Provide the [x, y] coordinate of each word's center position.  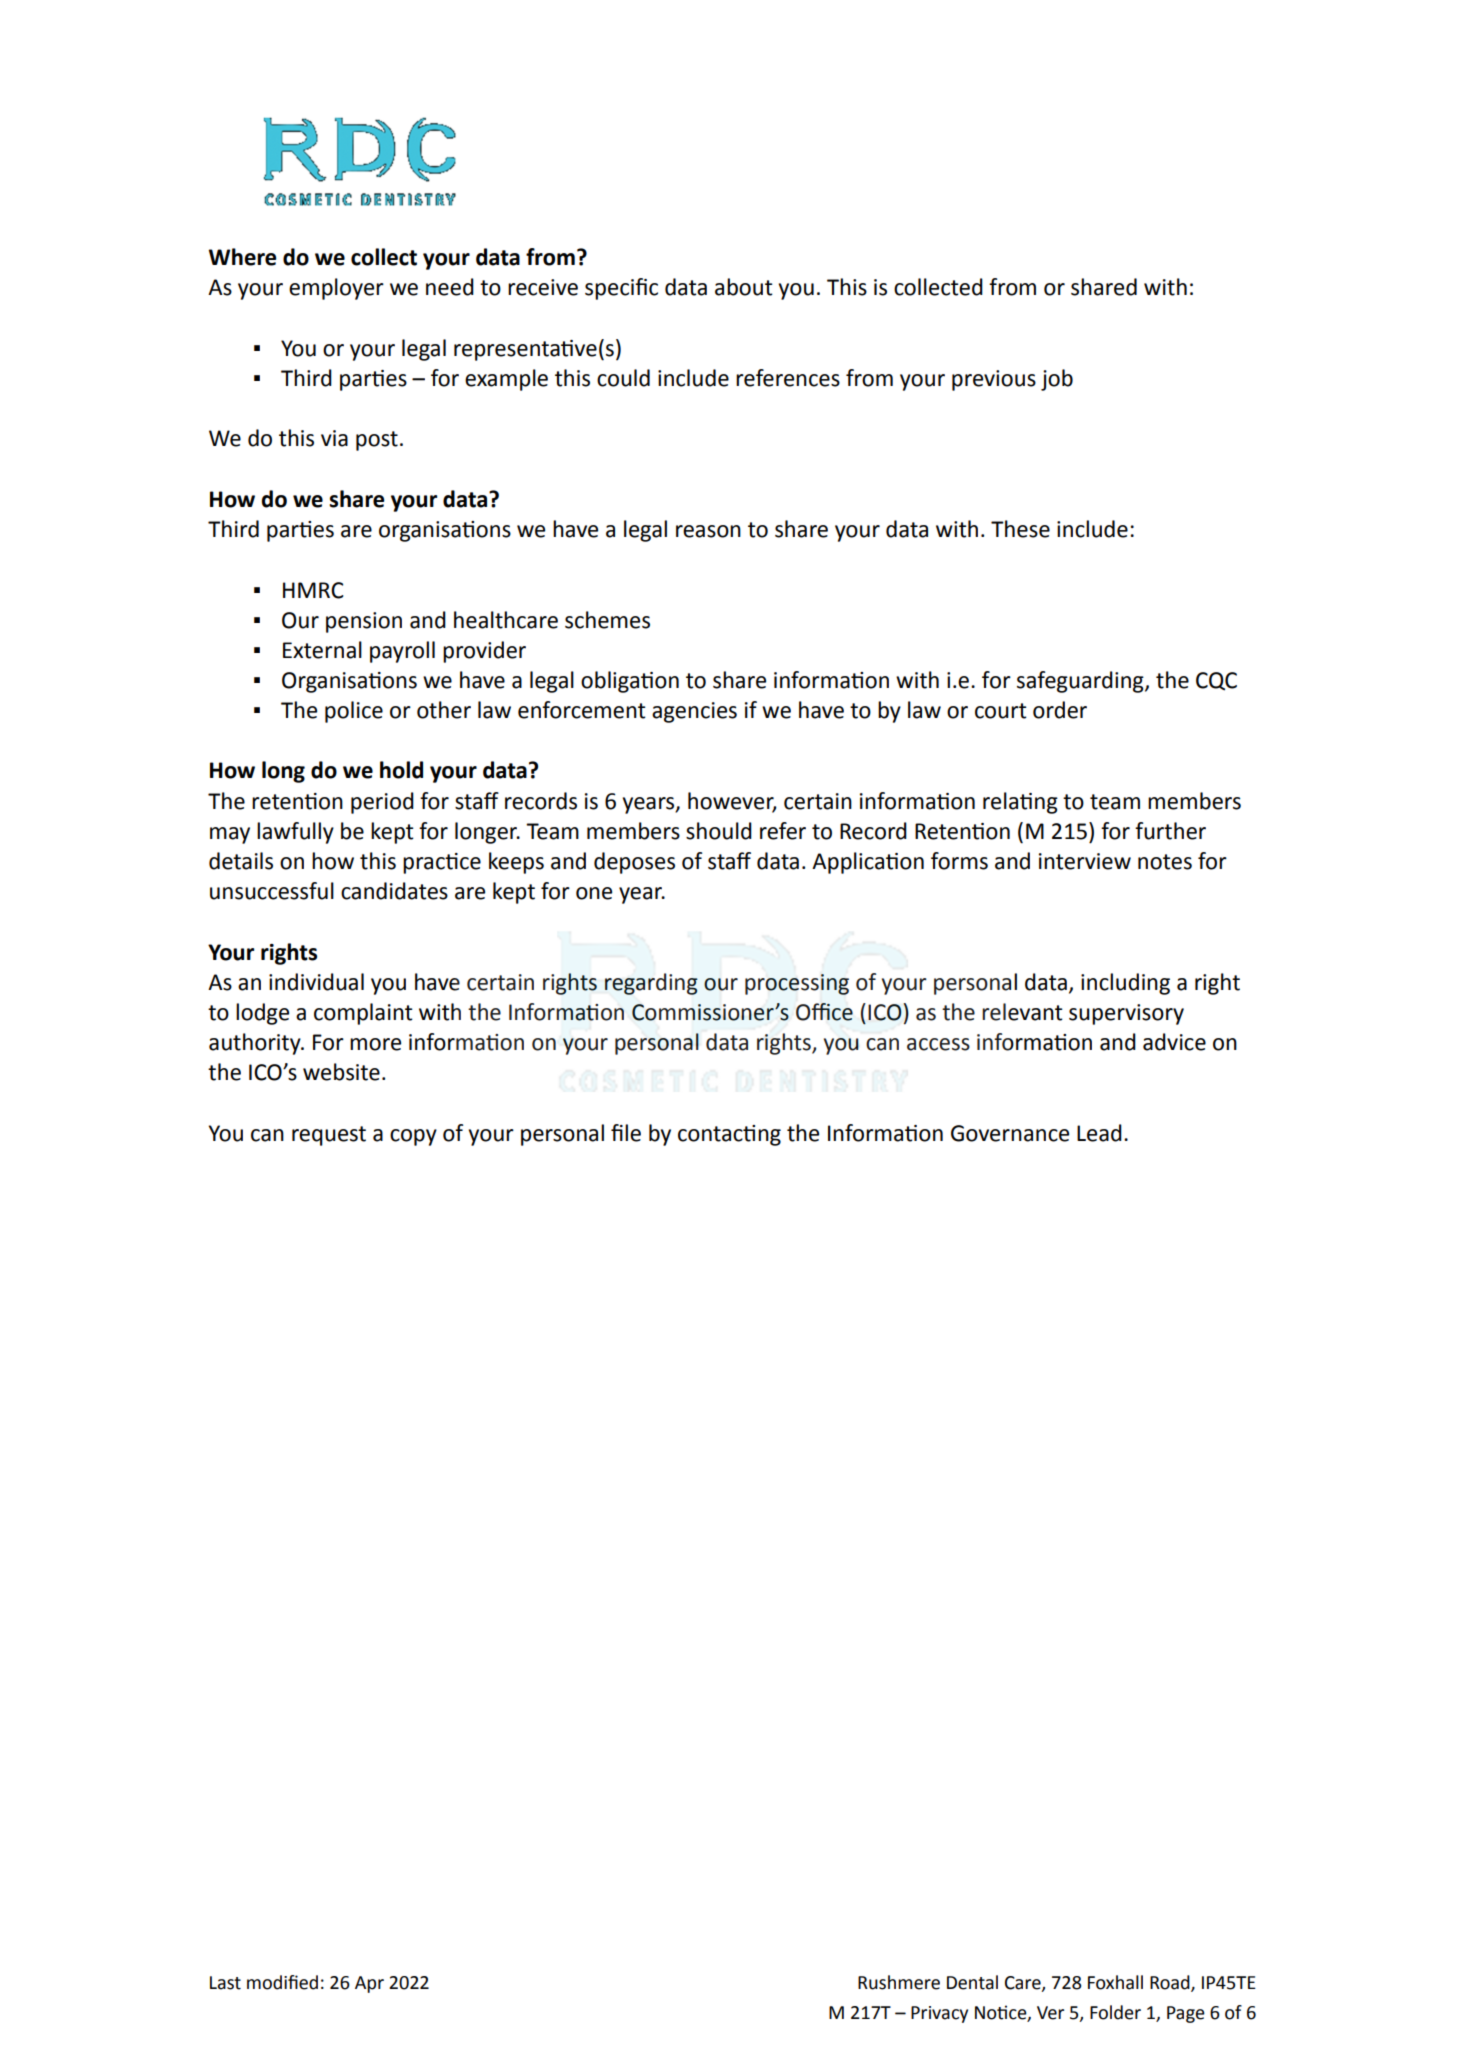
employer [336, 289]
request [329, 1136]
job [1057, 380]
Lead [1099, 1133]
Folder [1115, 2012]
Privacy [939, 2014]
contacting [729, 1135]
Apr [369, 1984]
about [744, 287]
